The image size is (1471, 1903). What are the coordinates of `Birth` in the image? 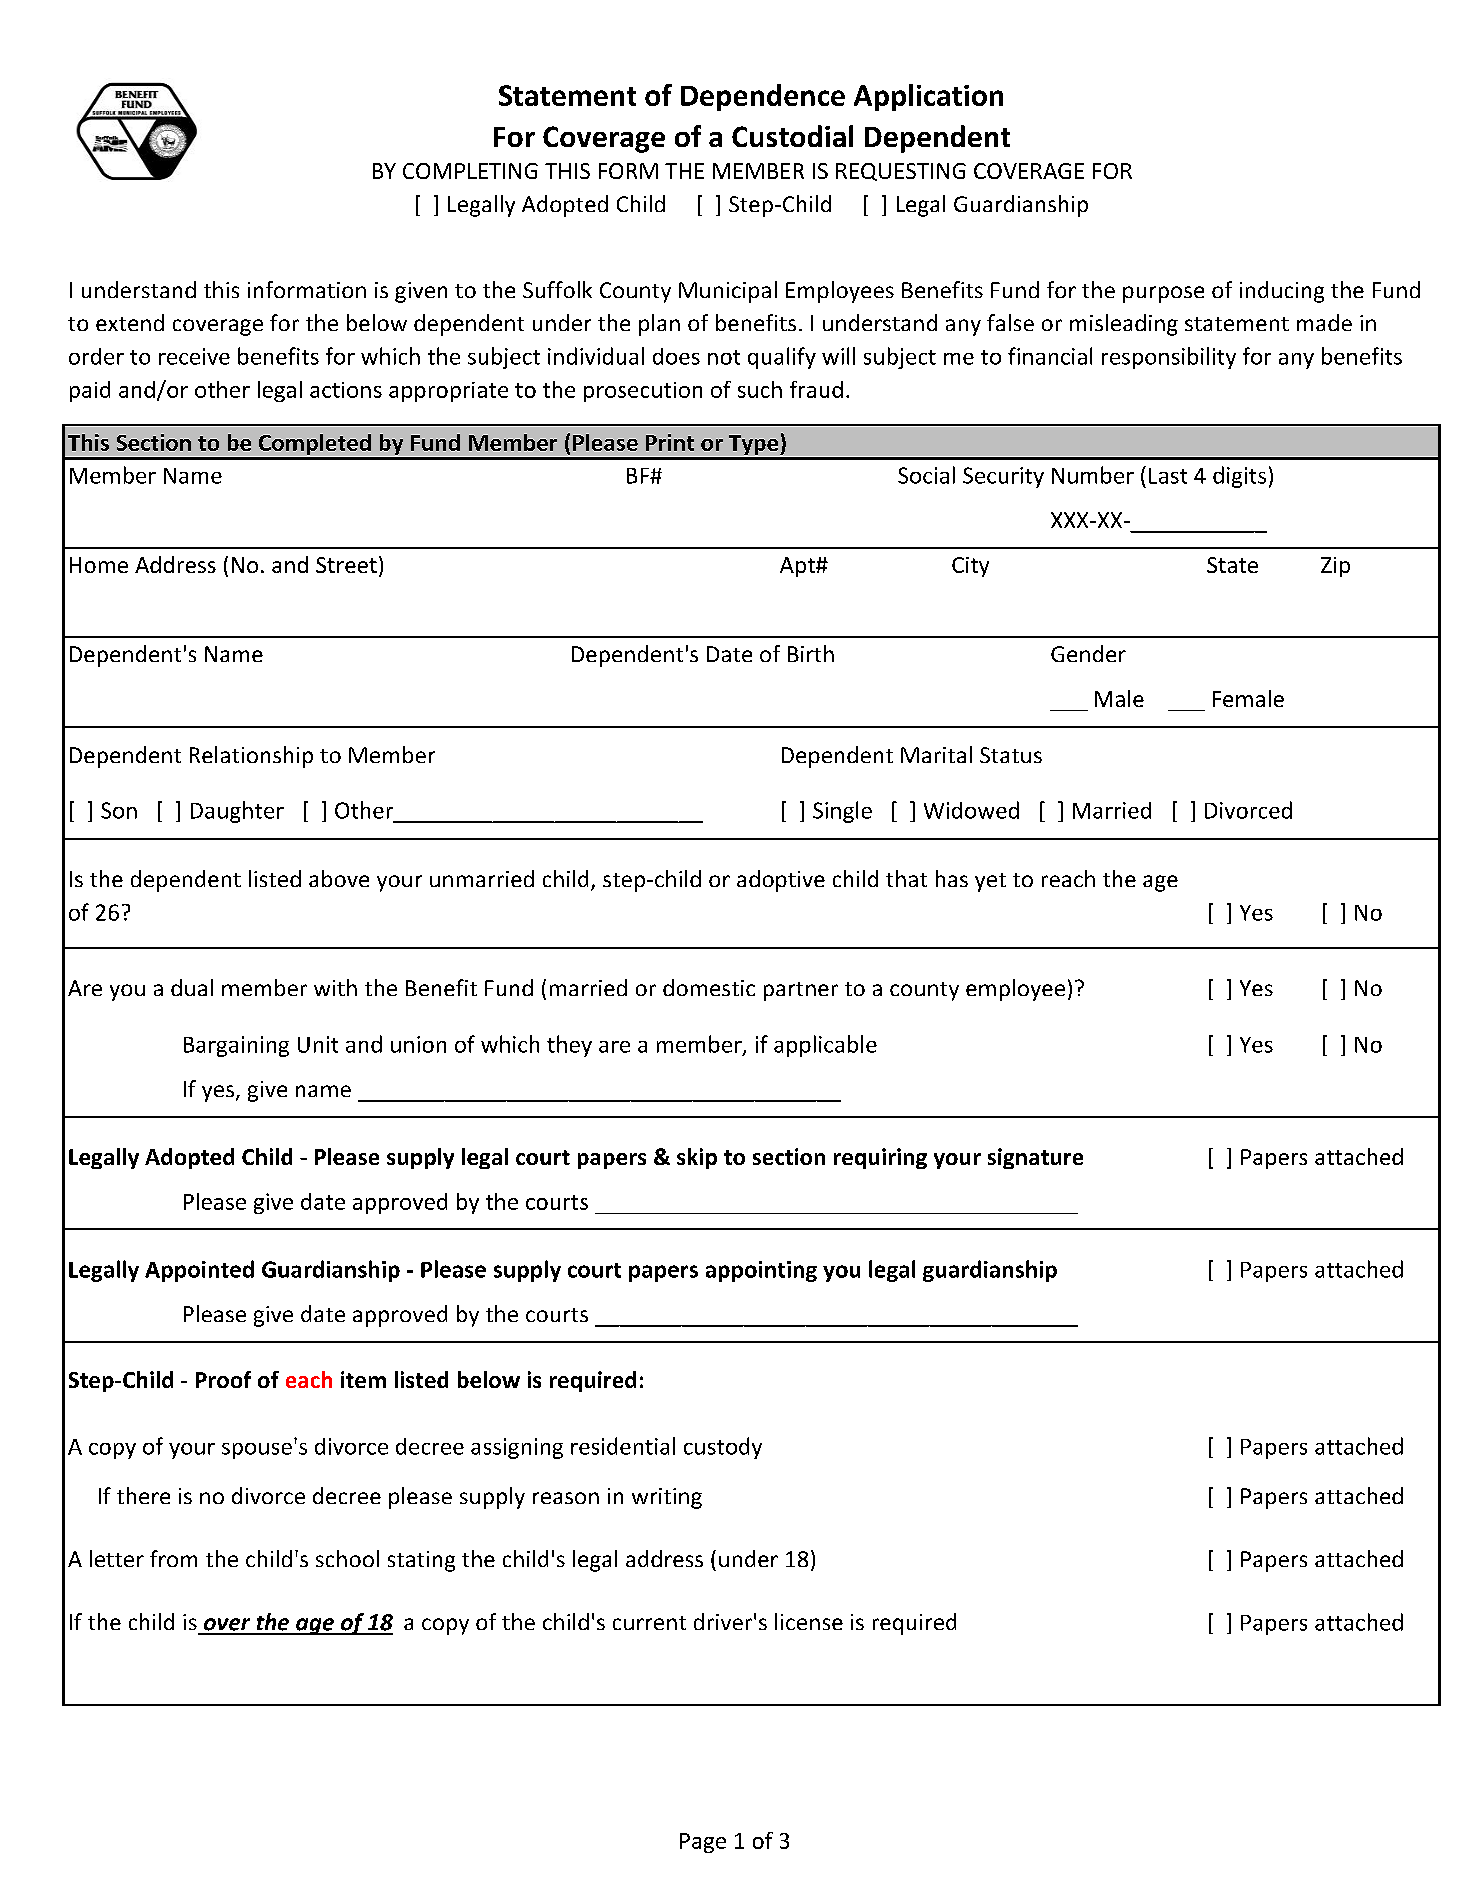 It's located at (811, 653).
